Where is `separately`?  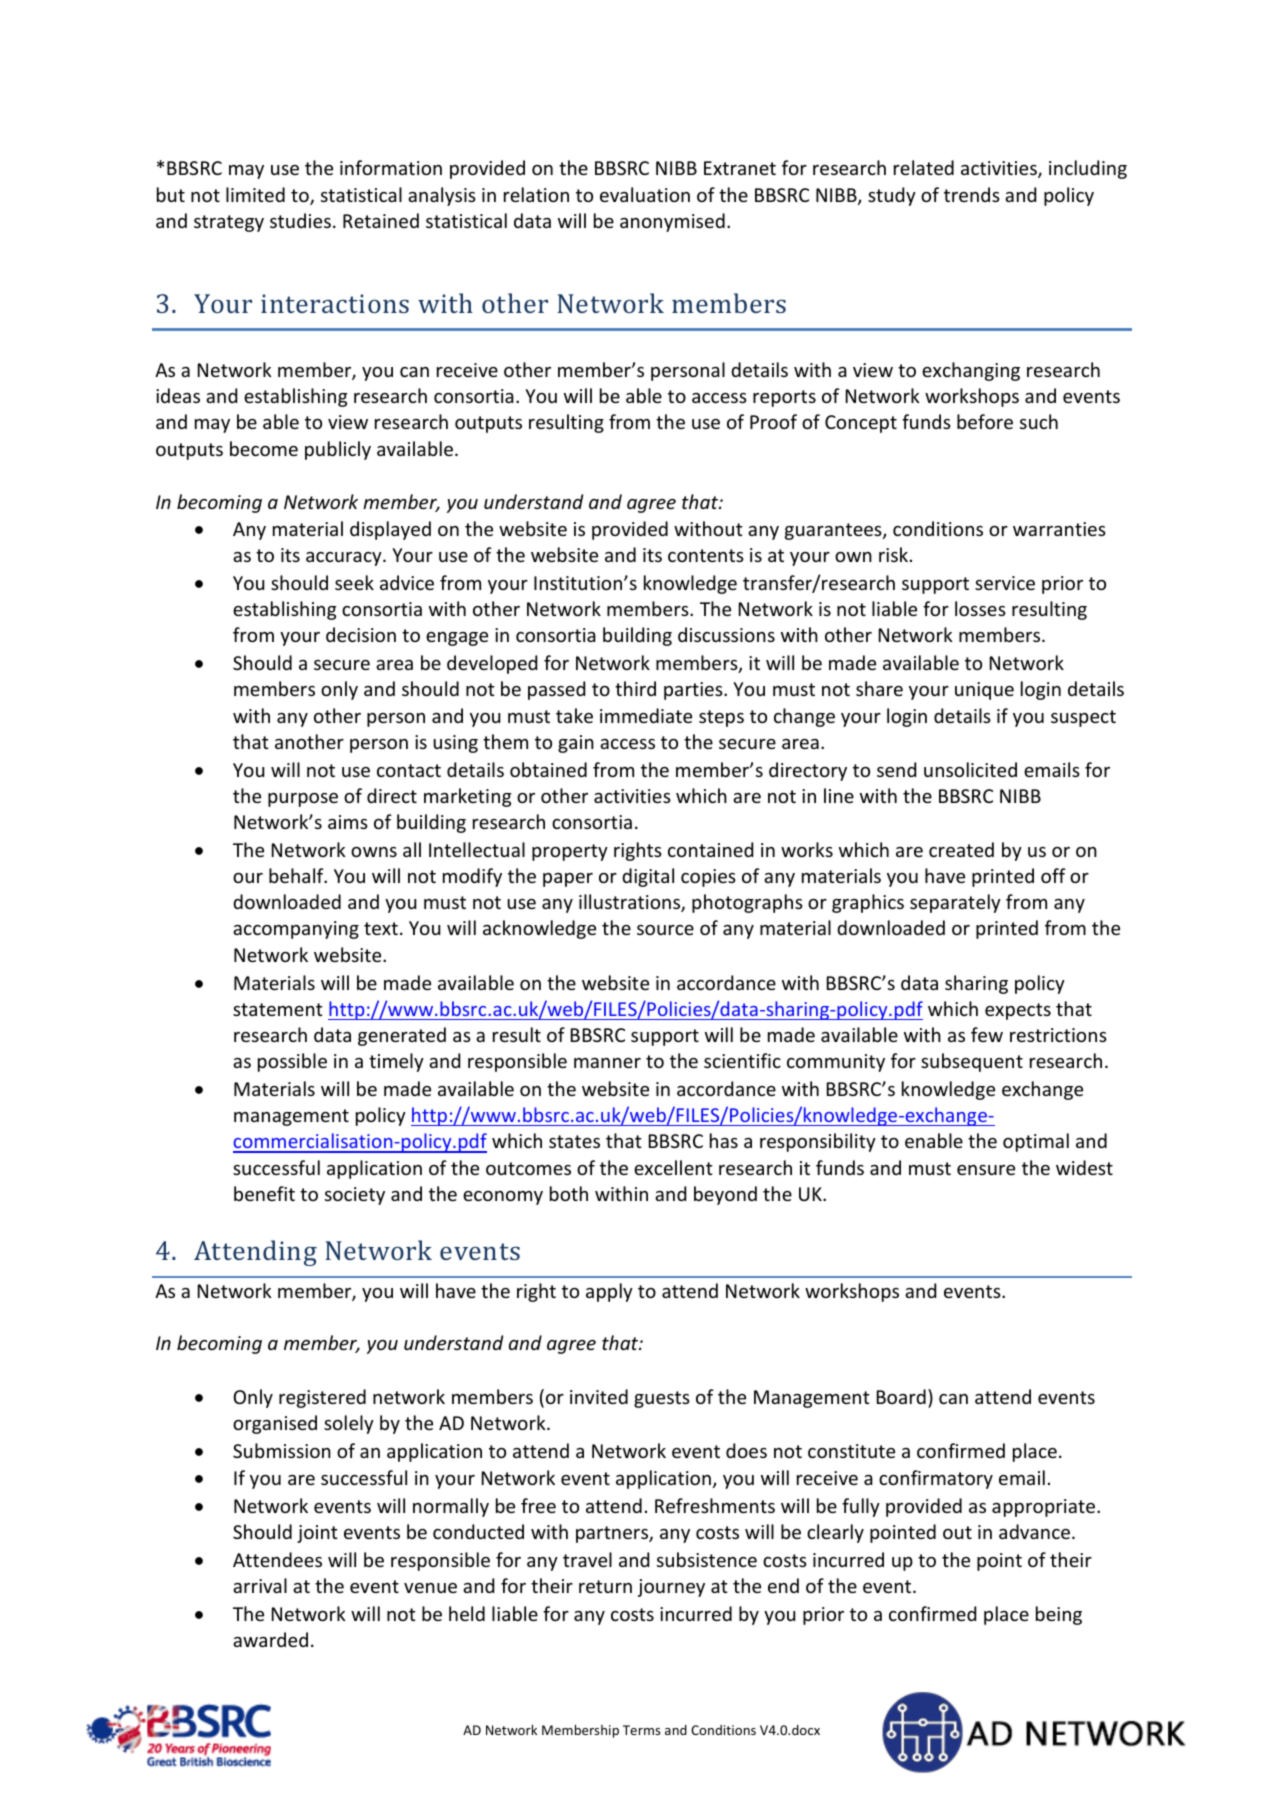
separately is located at coordinates (955, 903).
